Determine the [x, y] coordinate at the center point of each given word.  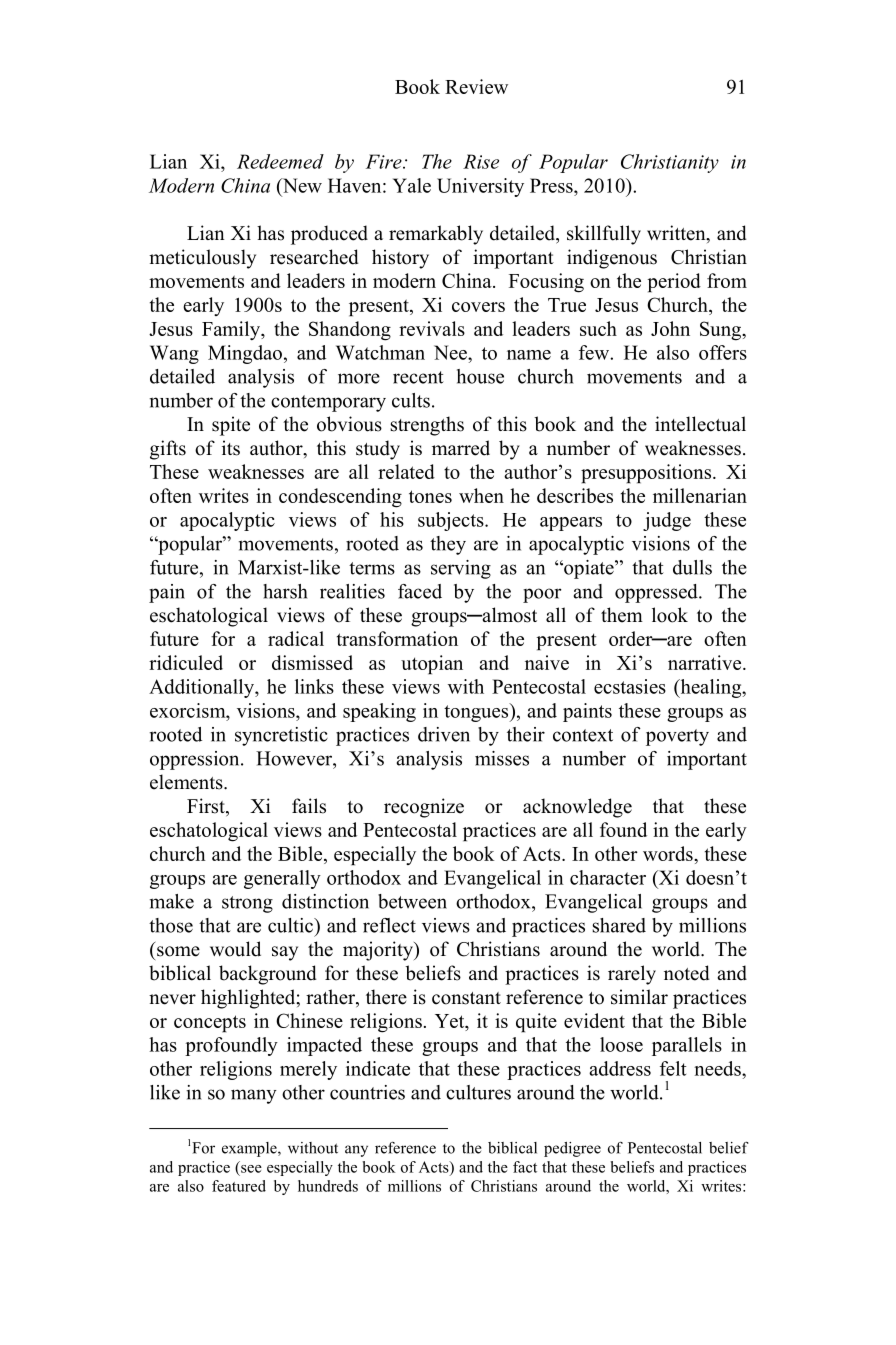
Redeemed [280, 161]
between [412, 901]
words [669, 853]
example [250, 1149]
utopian [432, 665]
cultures [478, 1092]
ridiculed [186, 662]
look [670, 615]
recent [418, 377]
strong [247, 904]
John [670, 328]
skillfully [604, 235]
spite [231, 426]
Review [476, 86]
